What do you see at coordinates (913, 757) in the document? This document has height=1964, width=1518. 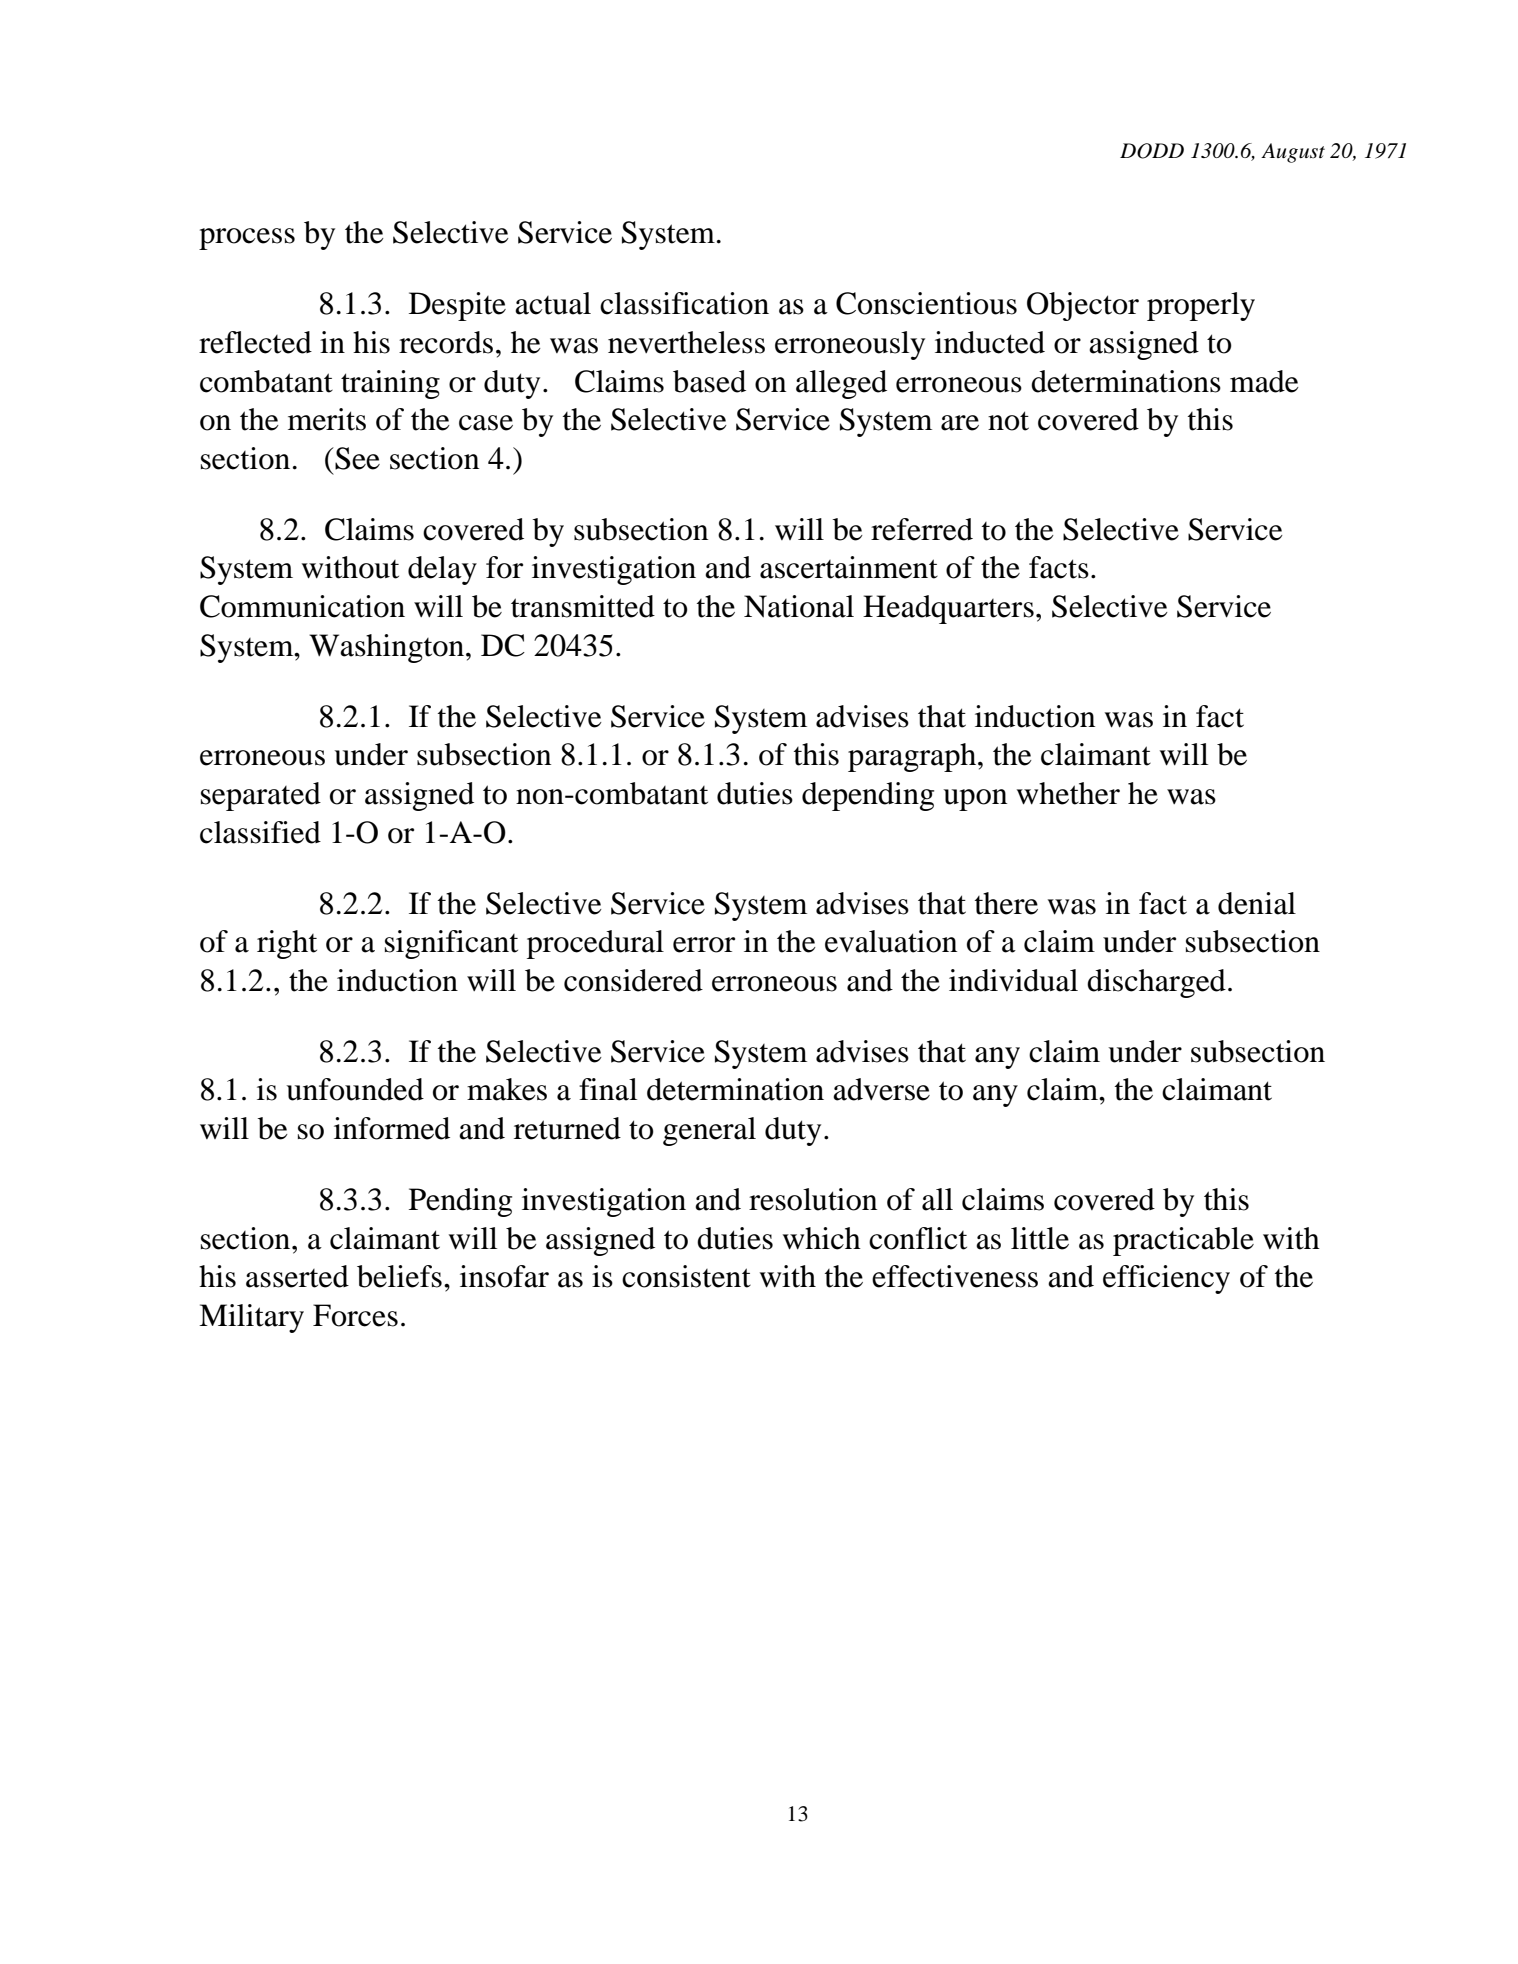 I see `paragraph` at bounding box center [913, 757].
